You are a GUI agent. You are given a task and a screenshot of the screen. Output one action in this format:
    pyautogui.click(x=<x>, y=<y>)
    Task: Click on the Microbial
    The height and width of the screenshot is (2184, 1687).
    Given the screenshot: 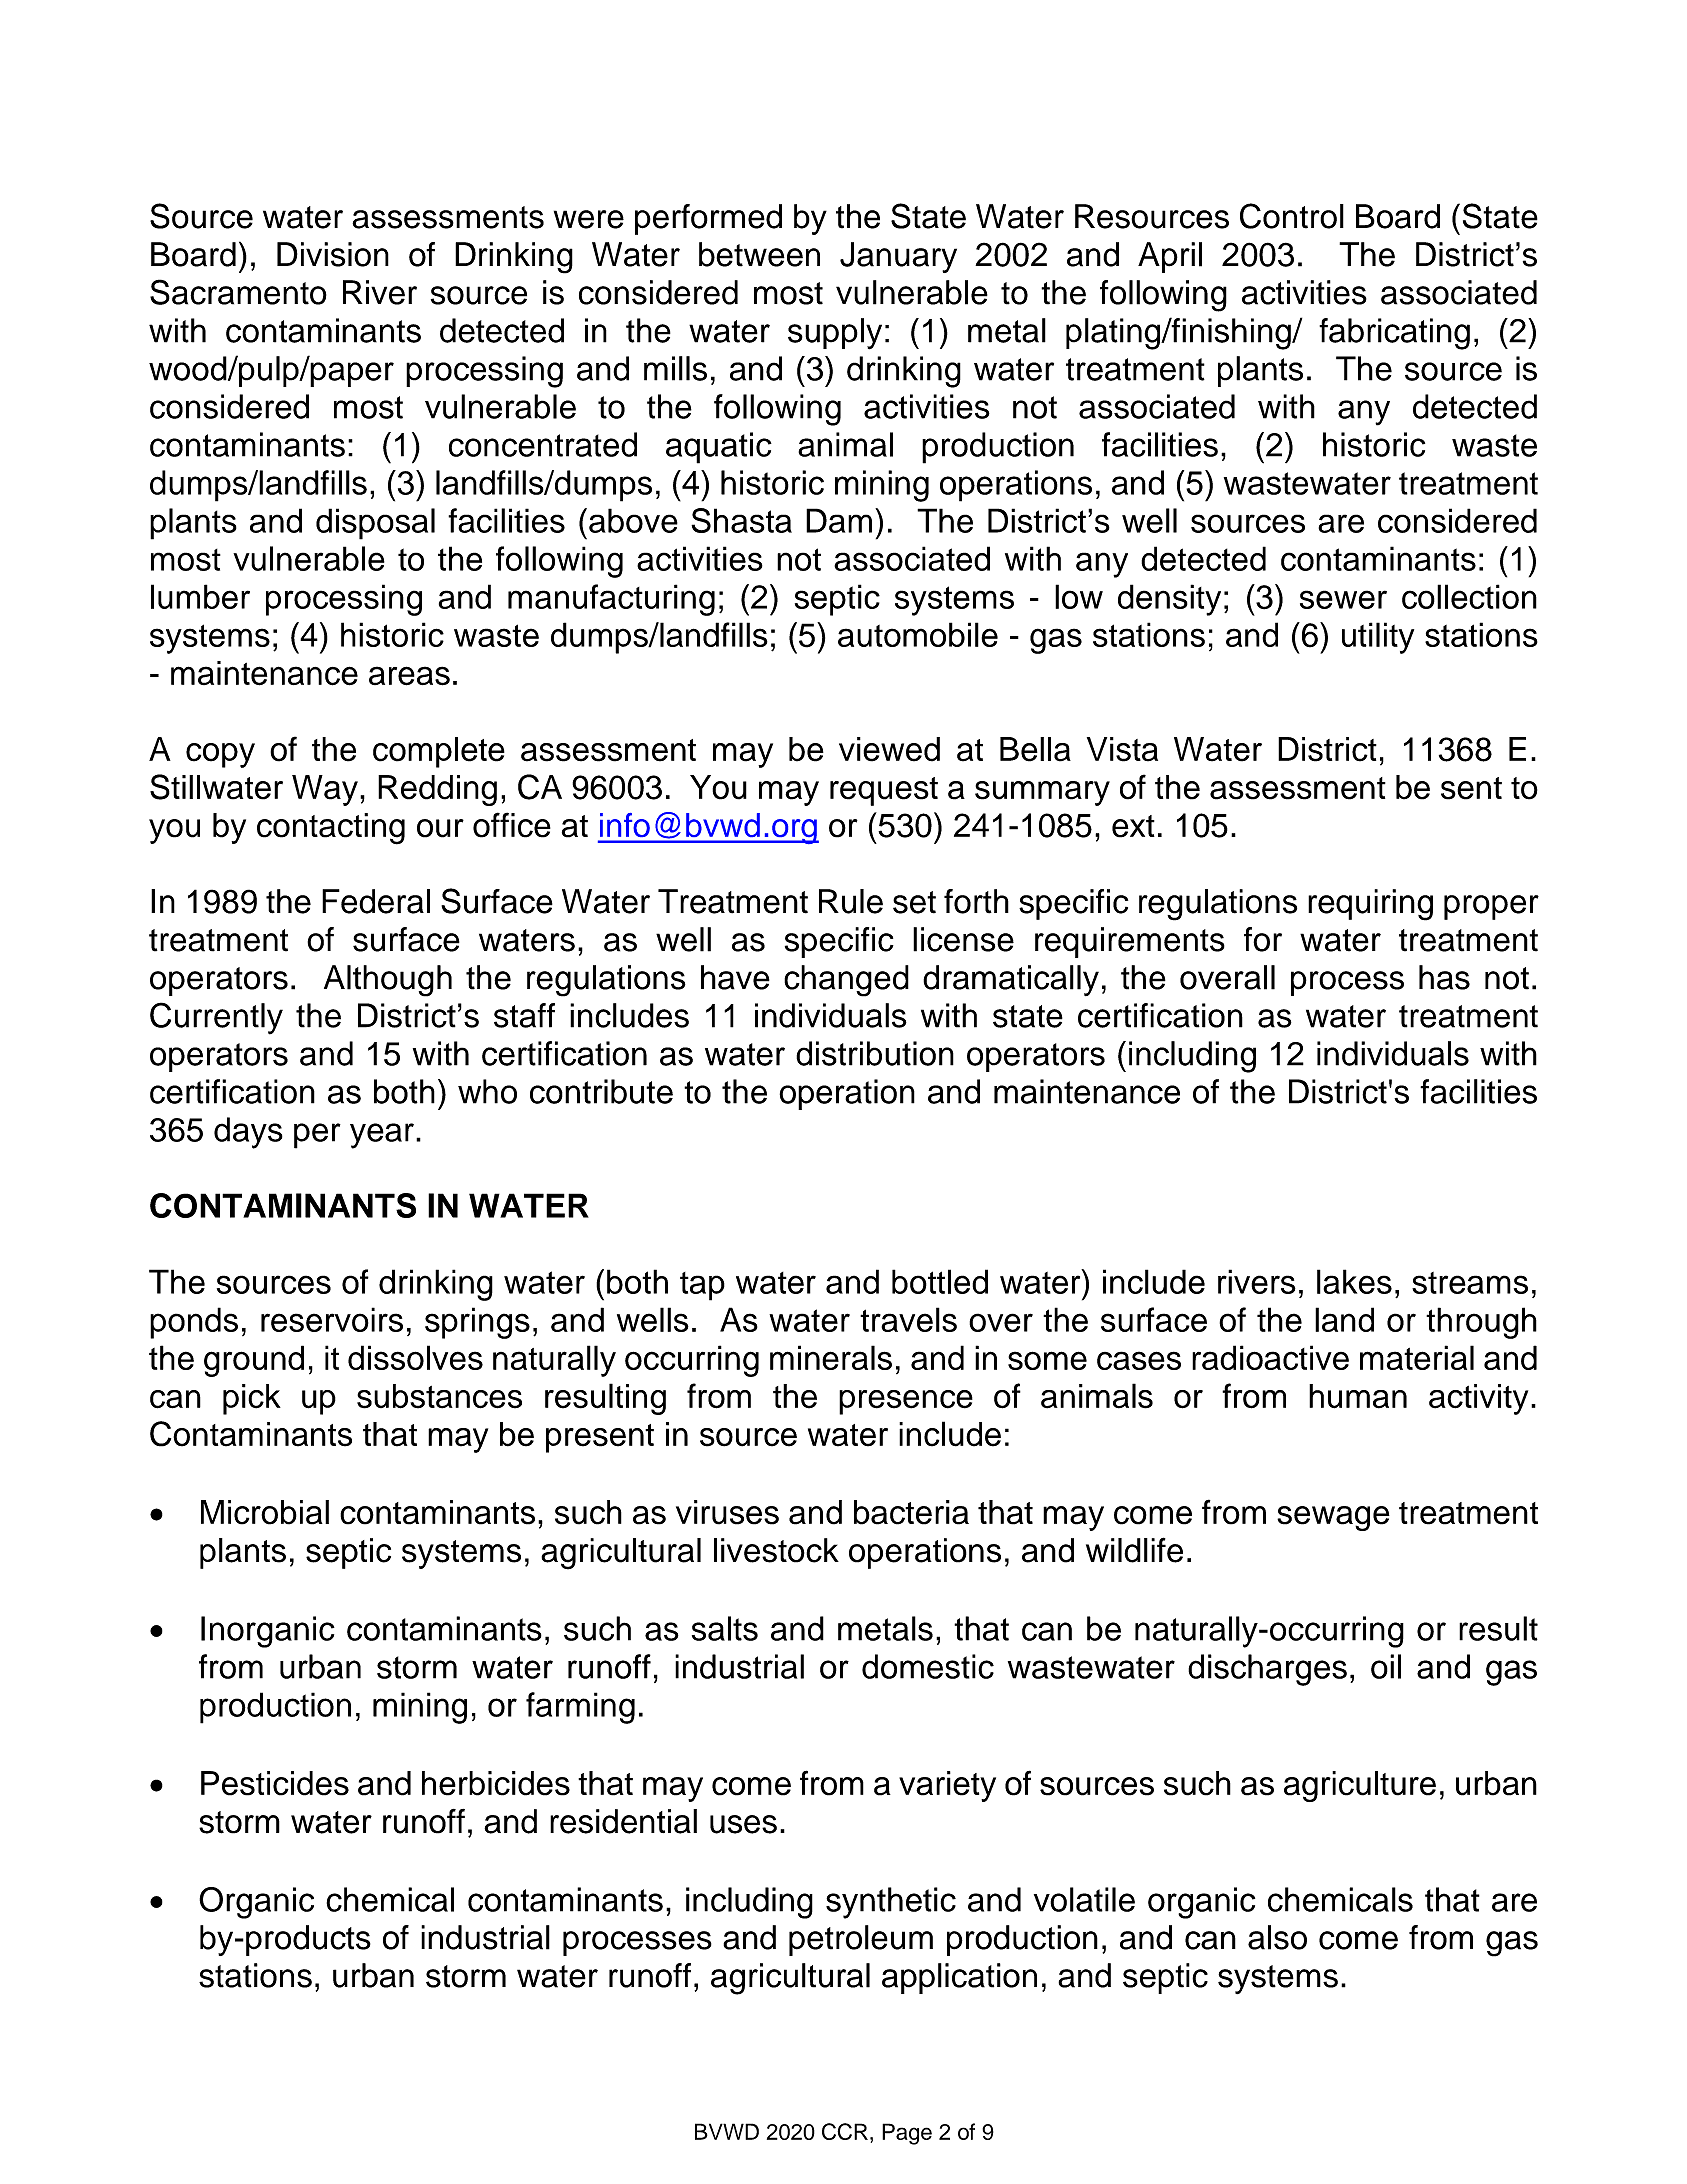 What is the action you would take?
    pyautogui.click(x=265, y=1512)
